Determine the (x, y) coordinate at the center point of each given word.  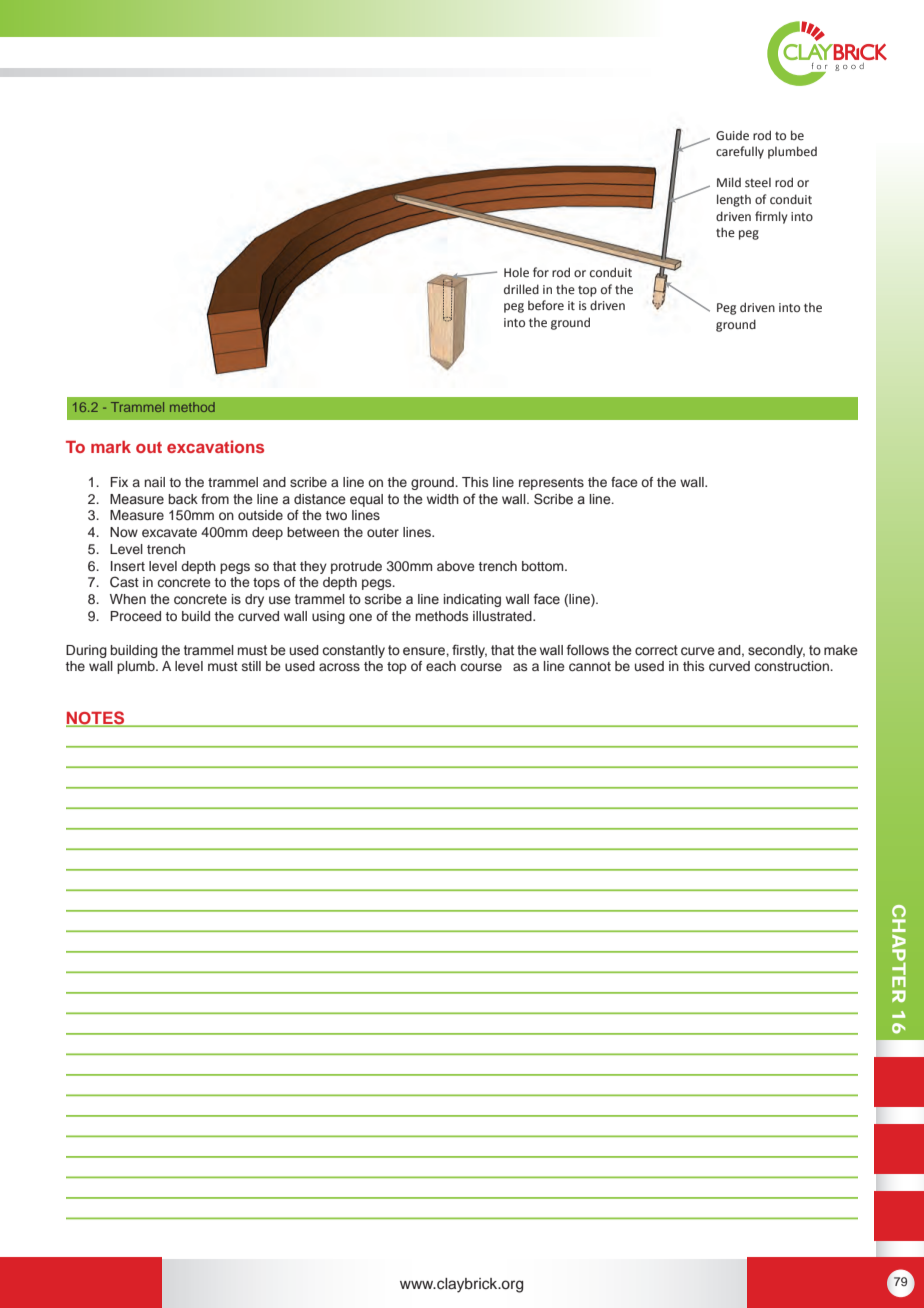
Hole (516, 273)
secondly (776, 651)
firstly (469, 651)
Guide (732, 136)
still (251, 666)
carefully (740, 152)
